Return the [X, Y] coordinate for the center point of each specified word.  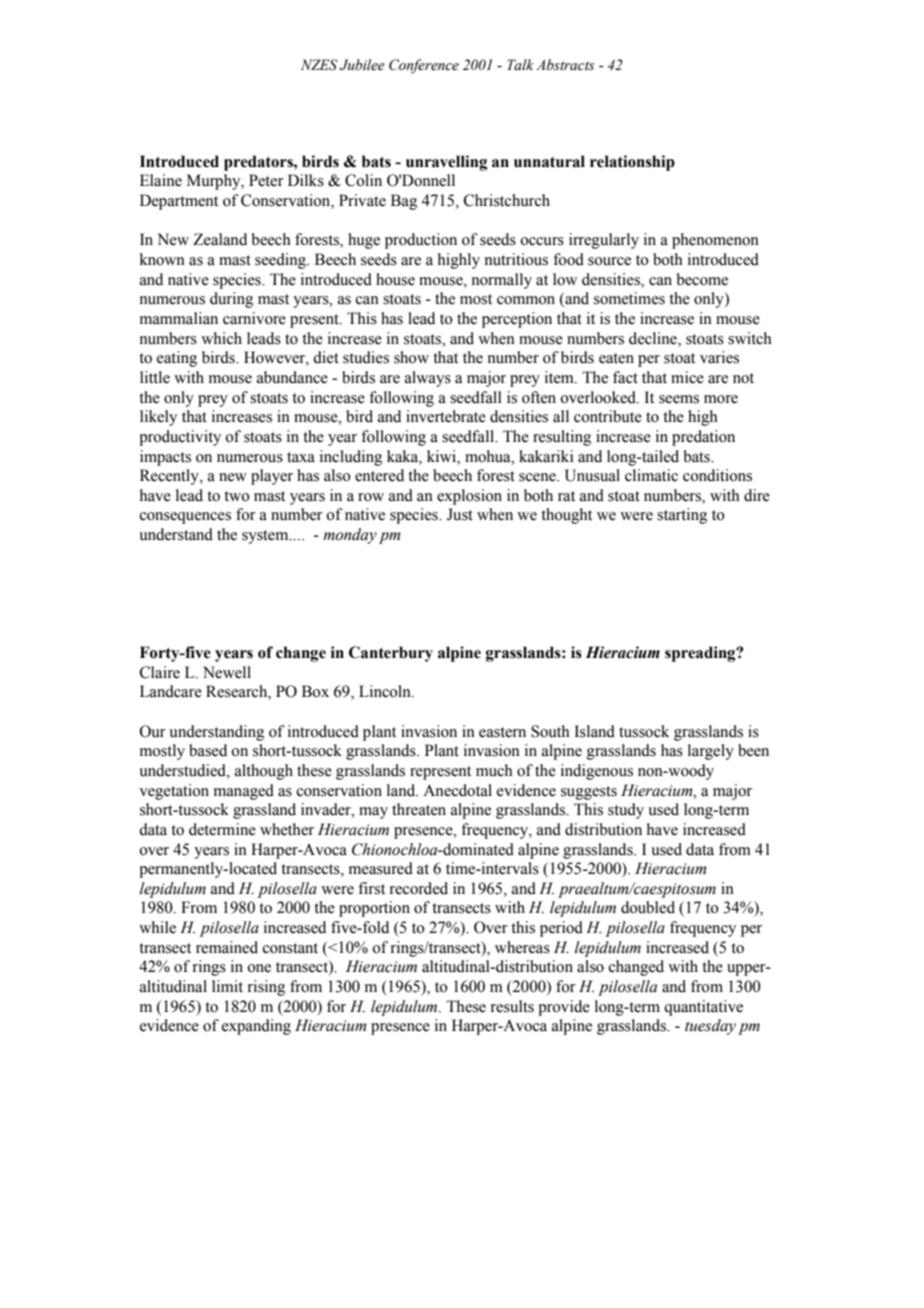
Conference [424, 66]
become [702, 279]
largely [711, 752]
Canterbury [391, 654]
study [626, 811]
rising [266, 988]
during [231, 300]
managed [244, 792]
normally [502, 281]
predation [703, 438]
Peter [266, 180]
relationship [632, 163]
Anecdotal [457, 790]
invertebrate [446, 416]
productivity [180, 438]
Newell [227, 672]
